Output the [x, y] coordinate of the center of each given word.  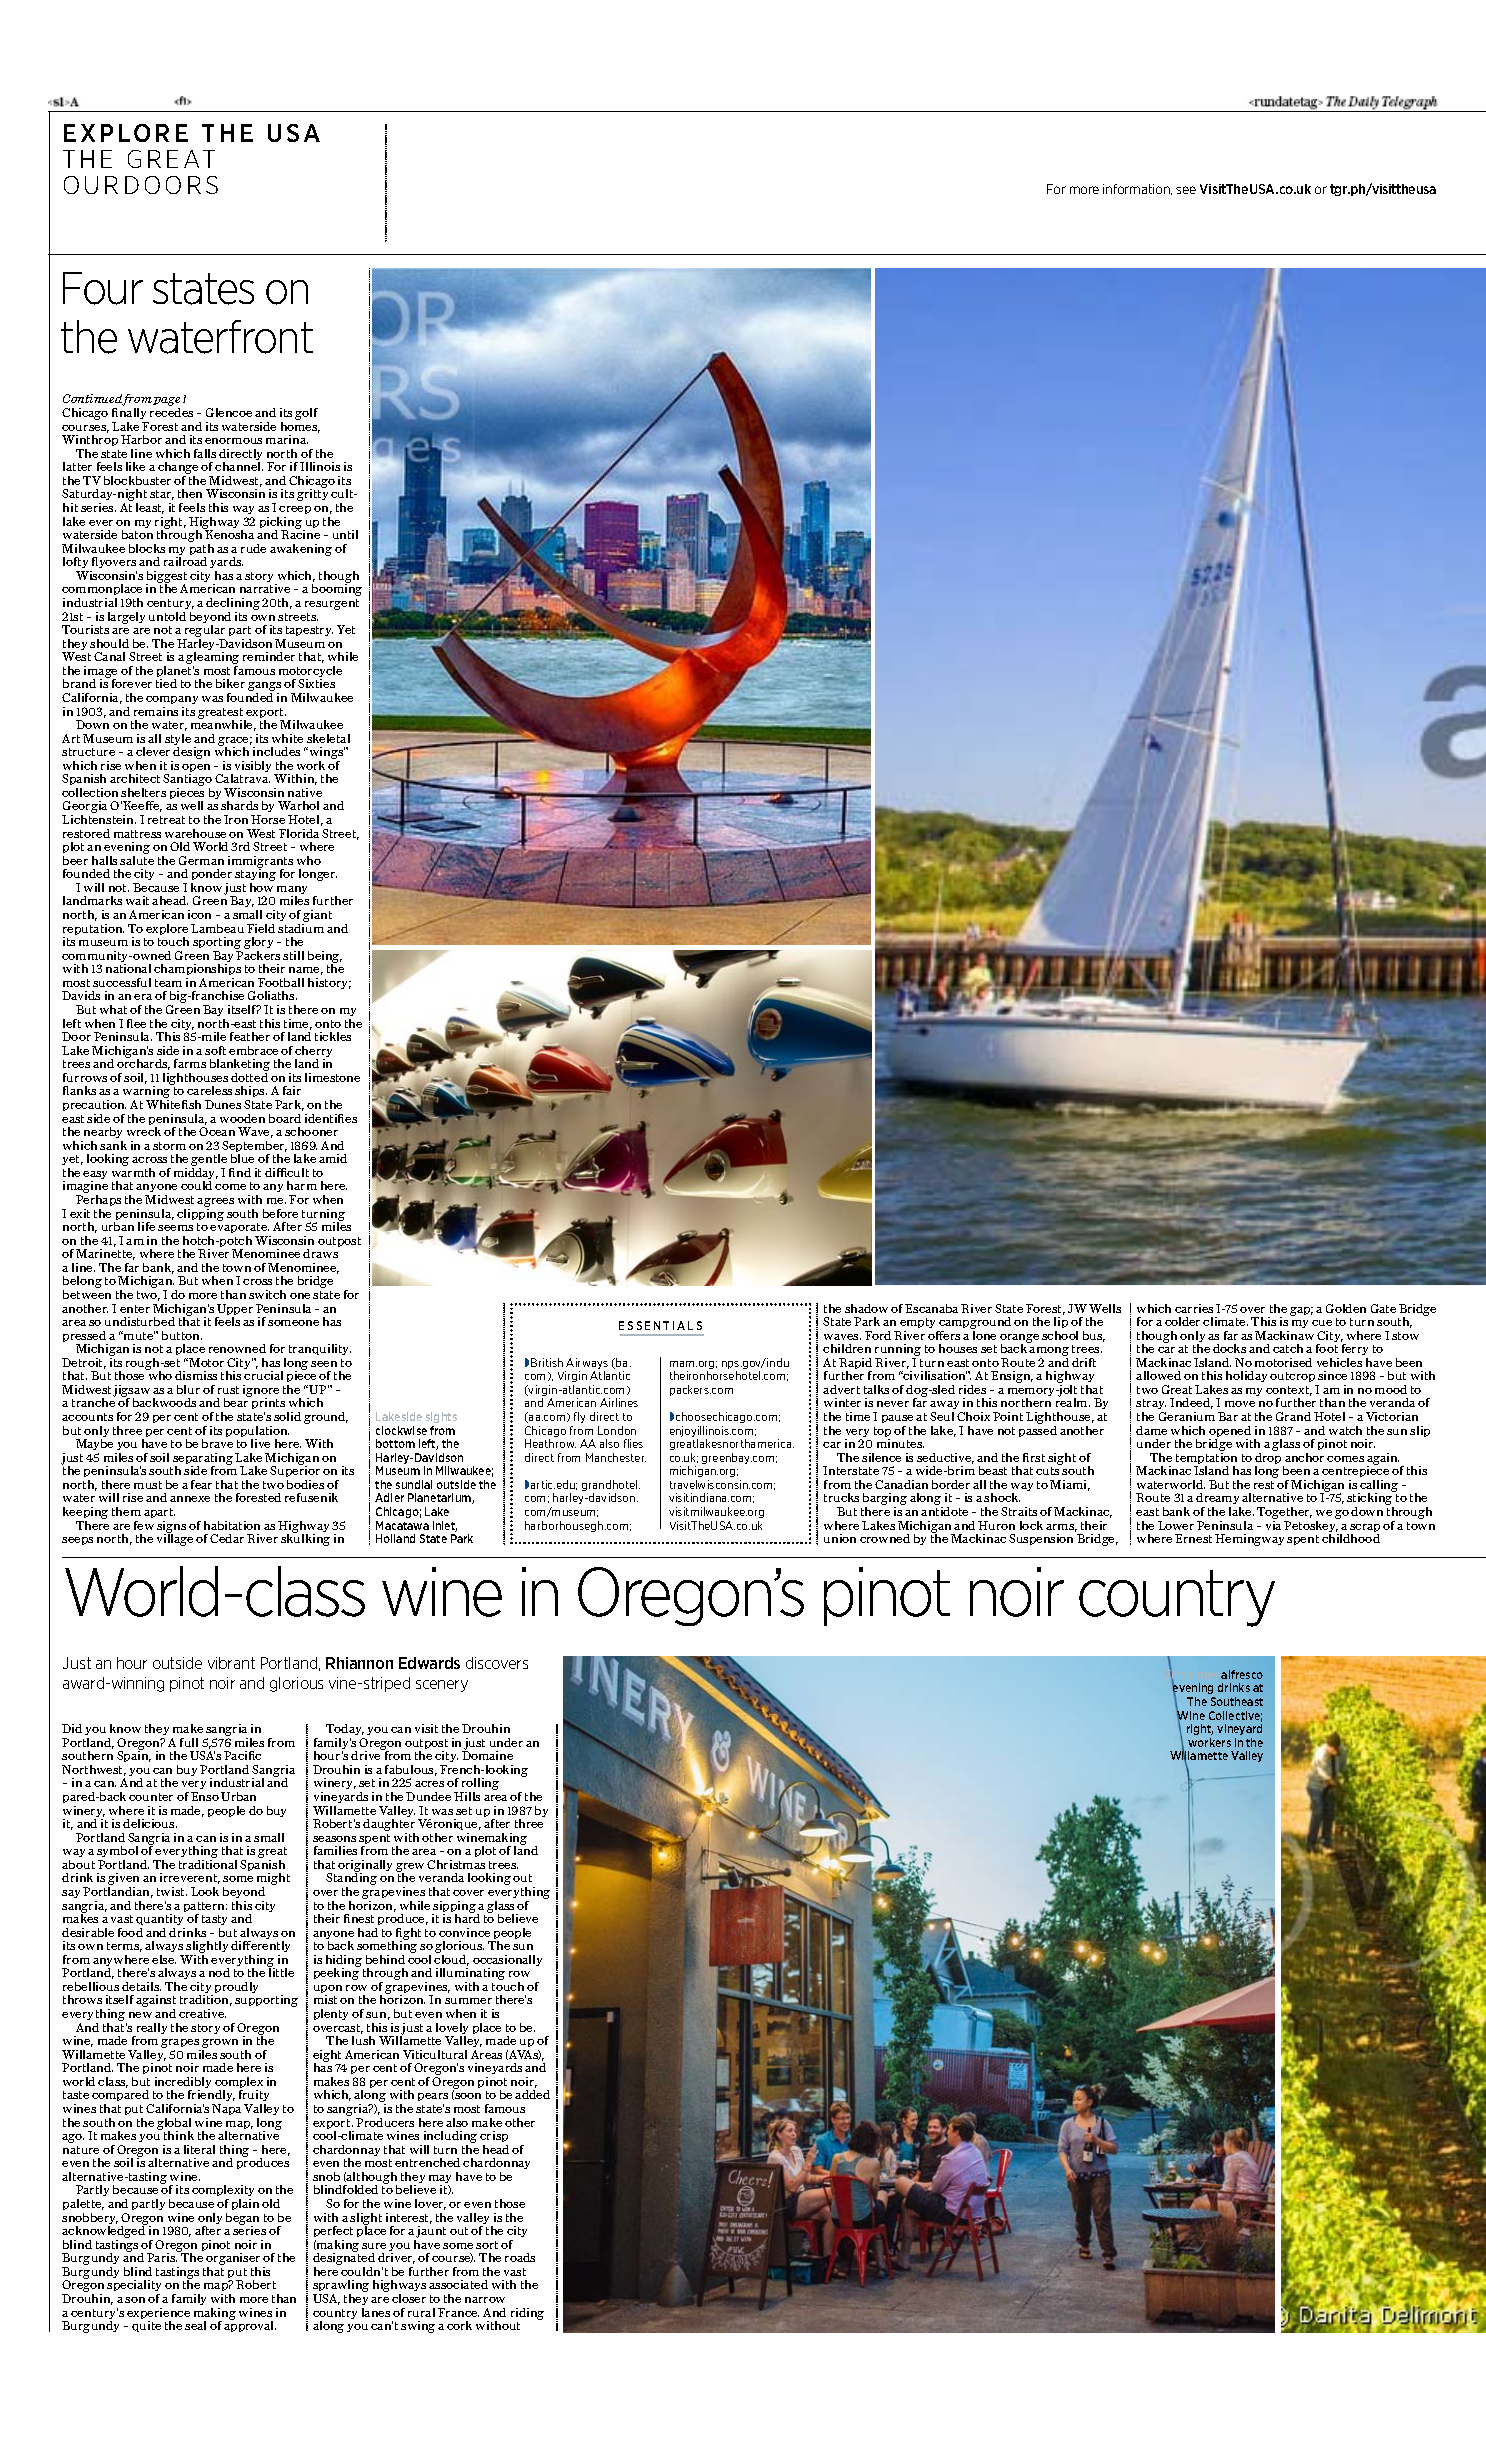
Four [103, 288]
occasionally [507, 1962]
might [273, 1880]
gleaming [212, 659]
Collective [1235, 1716]
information [1137, 189]
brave [217, 1443]
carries [1194, 1308]
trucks [841, 1497]
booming [337, 589]
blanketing [240, 1066]
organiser [233, 2260]
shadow [866, 1308]
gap [1301, 1311]
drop [1269, 1458]
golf [306, 414]
